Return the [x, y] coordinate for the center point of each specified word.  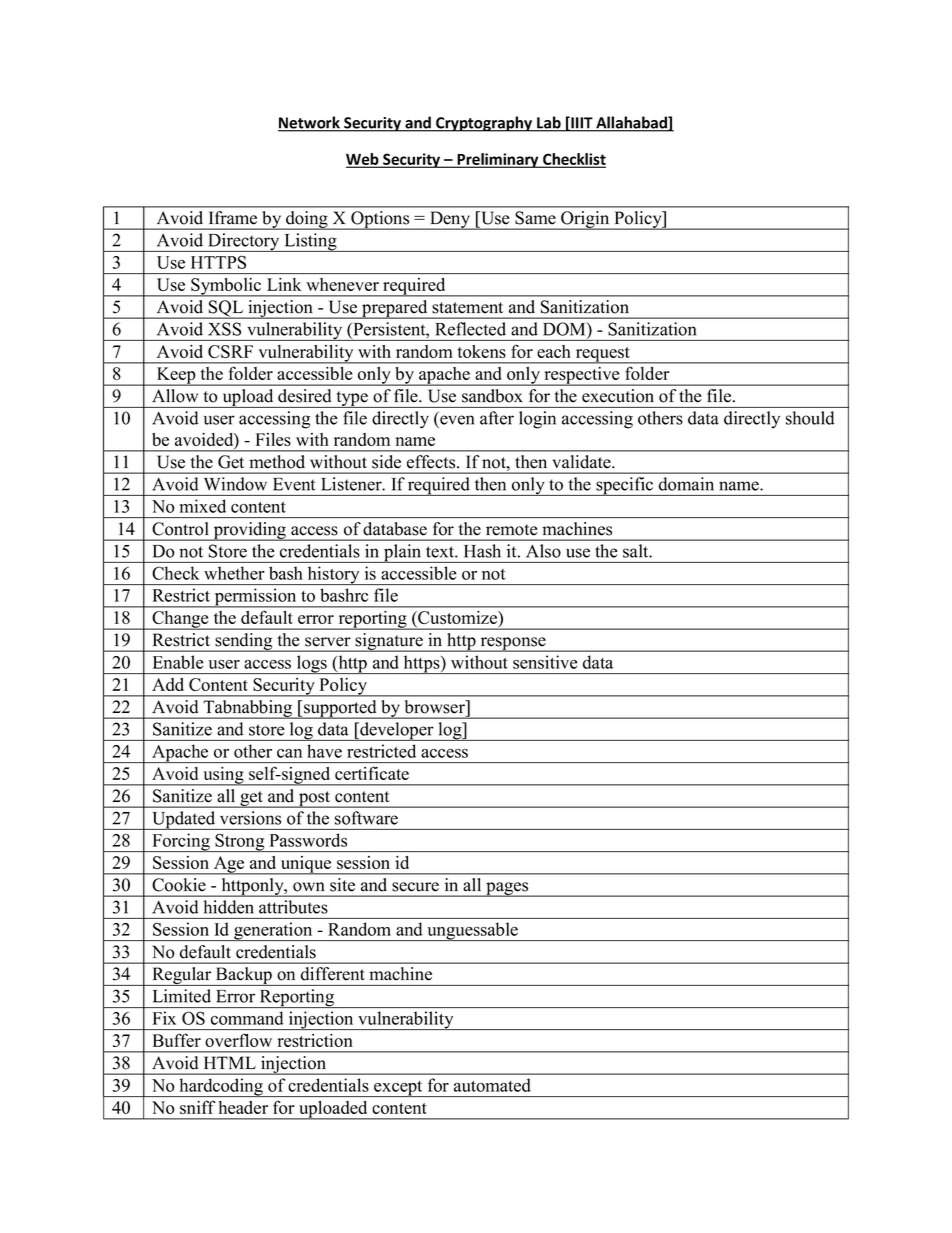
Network [310, 123]
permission [255, 598]
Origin [585, 220]
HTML [230, 1063]
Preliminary [498, 160]
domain [686, 484]
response [513, 644]
